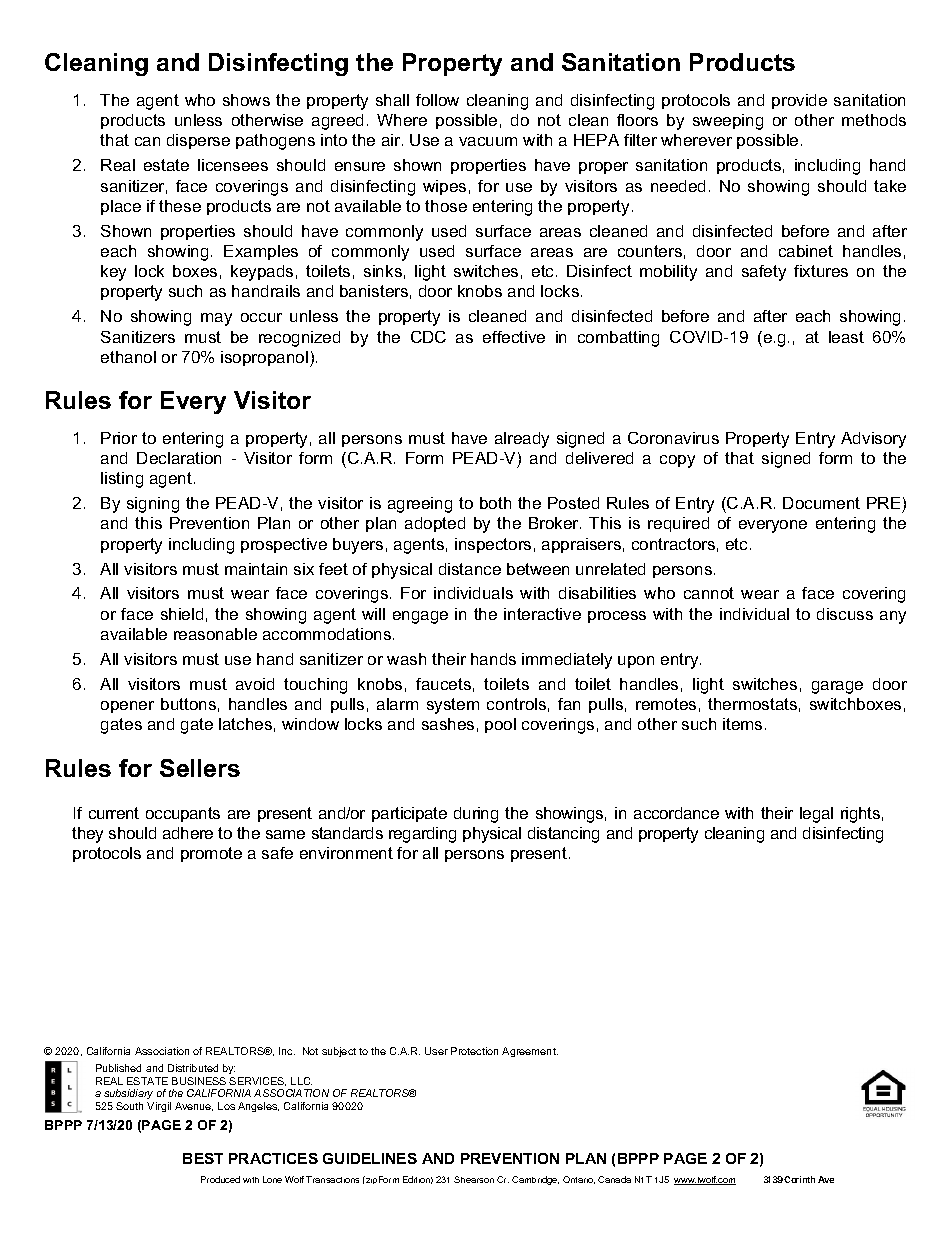 This document has height=1233, width=952. Describe the element at coordinates (535, 1180) in the document. I see `Cambridge` at that location.
